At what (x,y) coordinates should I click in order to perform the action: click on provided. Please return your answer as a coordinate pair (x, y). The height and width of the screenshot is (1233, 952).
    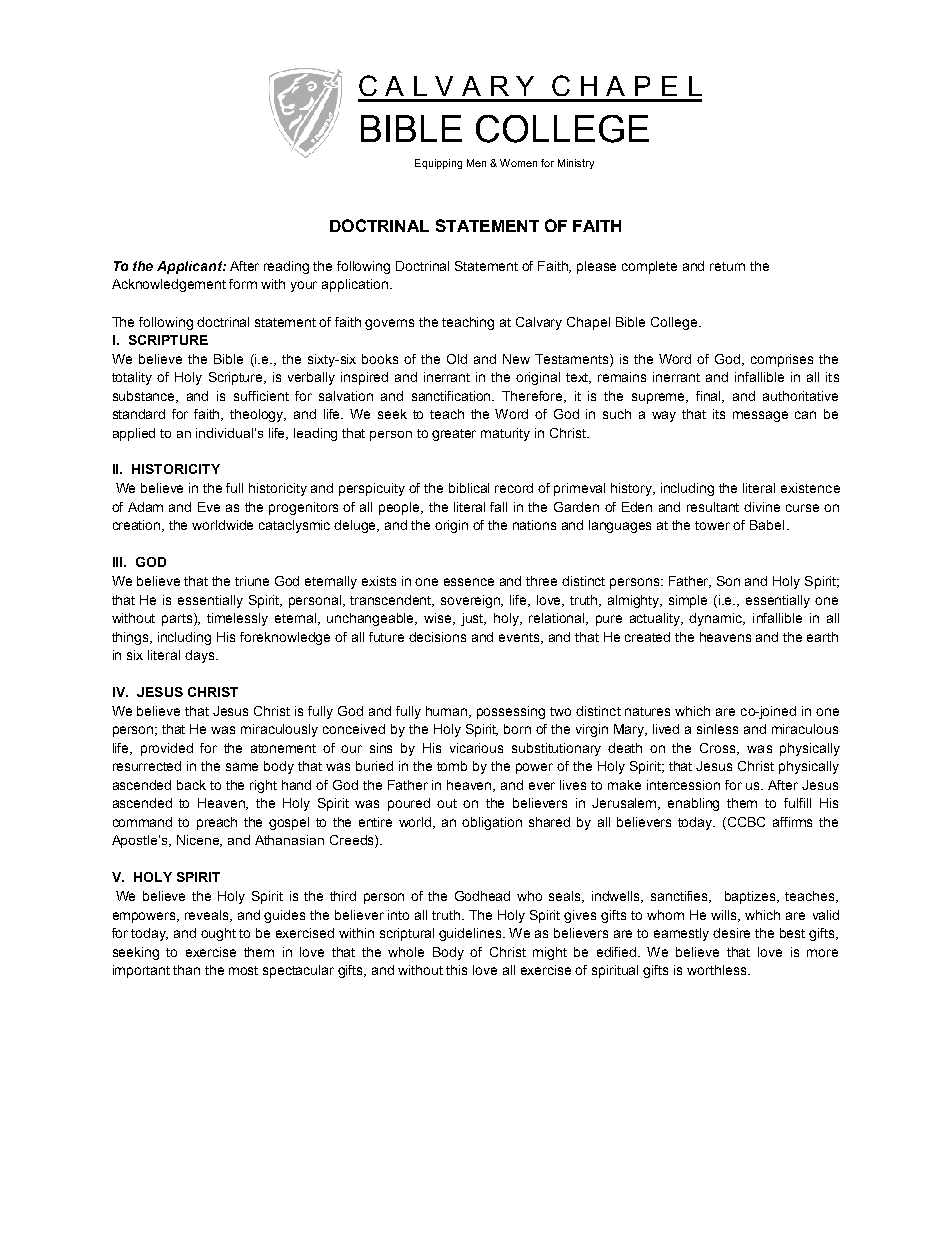
    Looking at the image, I should click on (167, 749).
